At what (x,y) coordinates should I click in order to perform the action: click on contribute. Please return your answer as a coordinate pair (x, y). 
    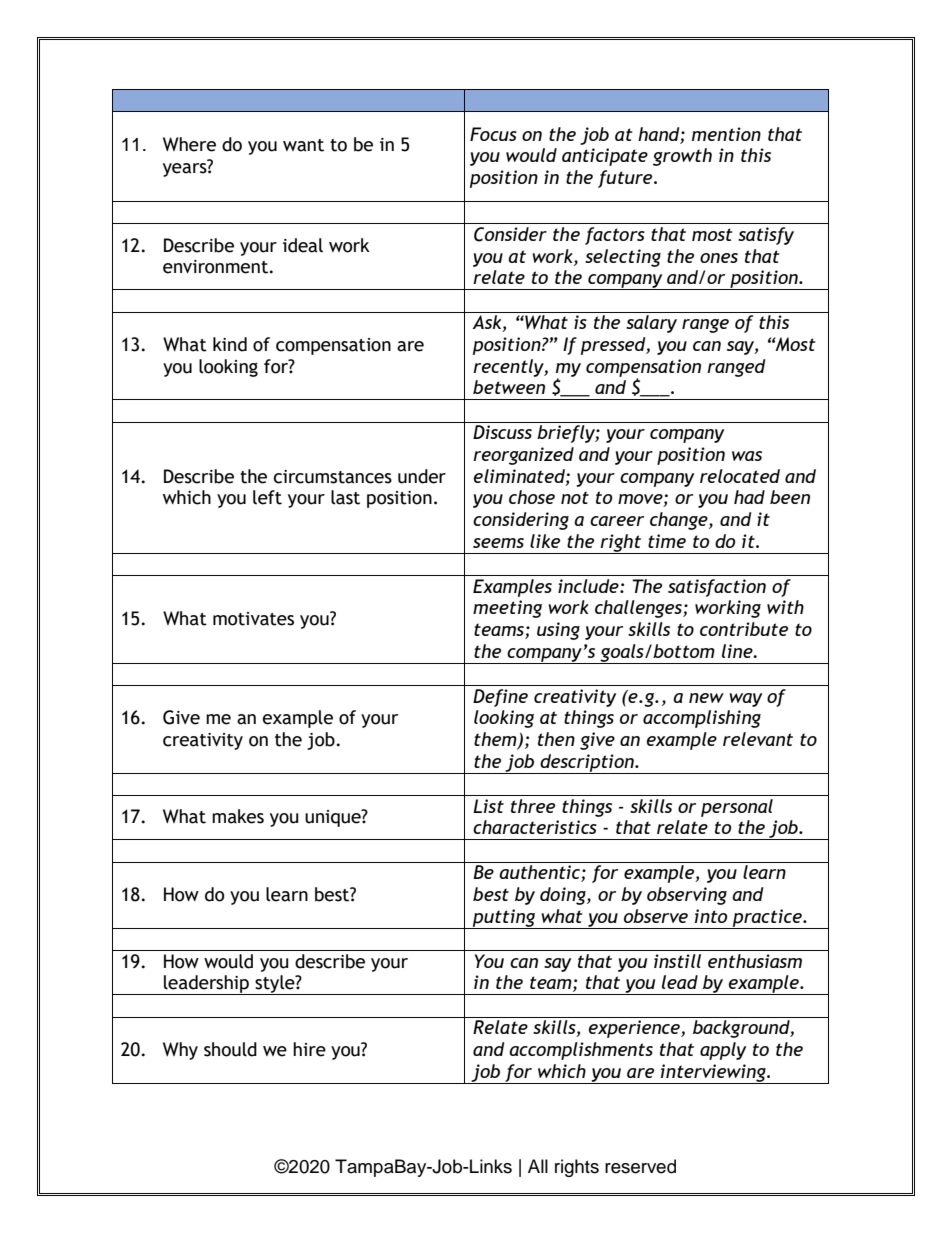
    Looking at the image, I should click on (744, 629).
